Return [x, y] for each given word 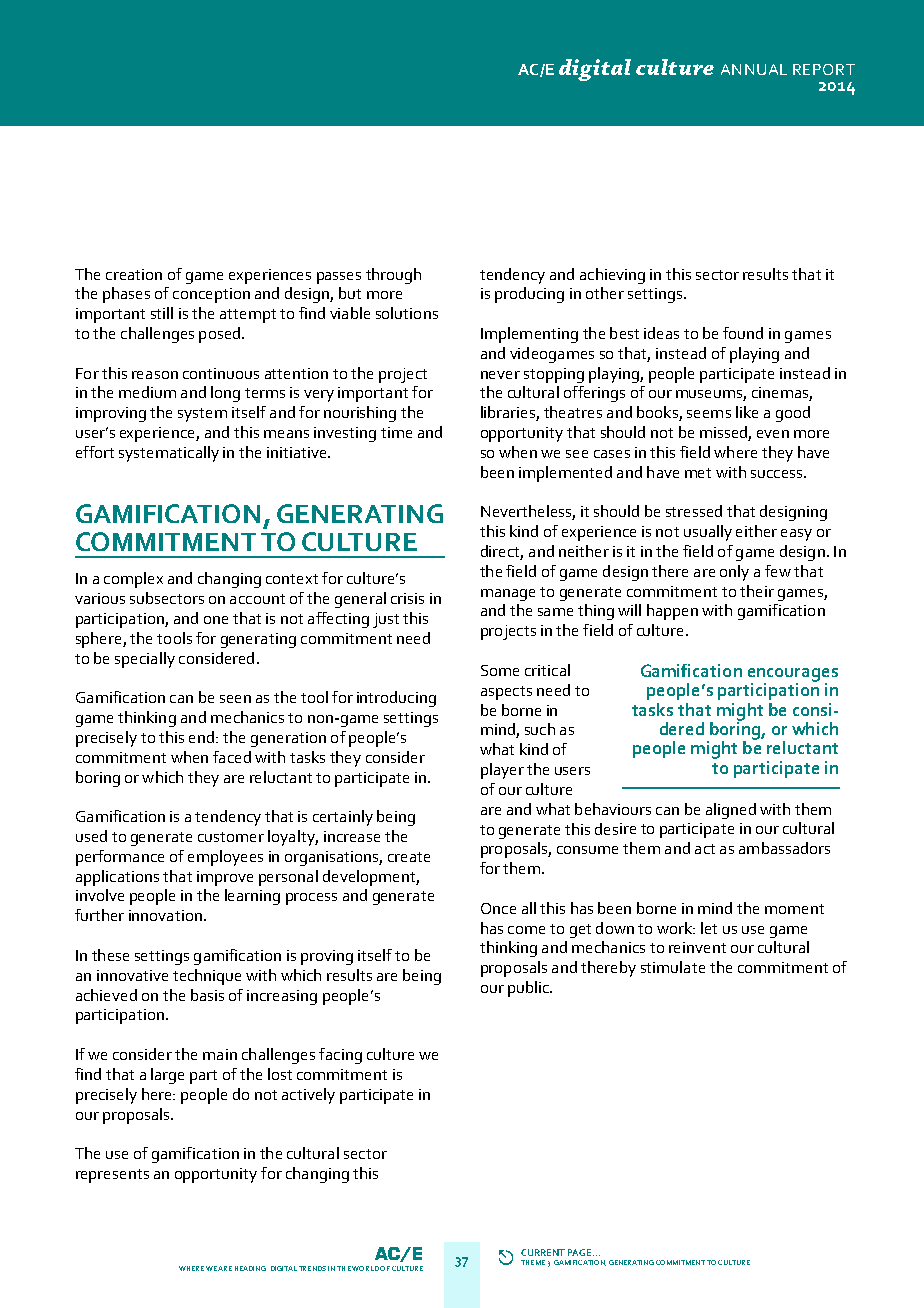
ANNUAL [754, 69]
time [396, 432]
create [409, 857]
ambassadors [784, 848]
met [698, 473]
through [393, 276]
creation [134, 274]
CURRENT [543, 1252]
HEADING [250, 1268]
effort [95, 452]
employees [225, 858]
